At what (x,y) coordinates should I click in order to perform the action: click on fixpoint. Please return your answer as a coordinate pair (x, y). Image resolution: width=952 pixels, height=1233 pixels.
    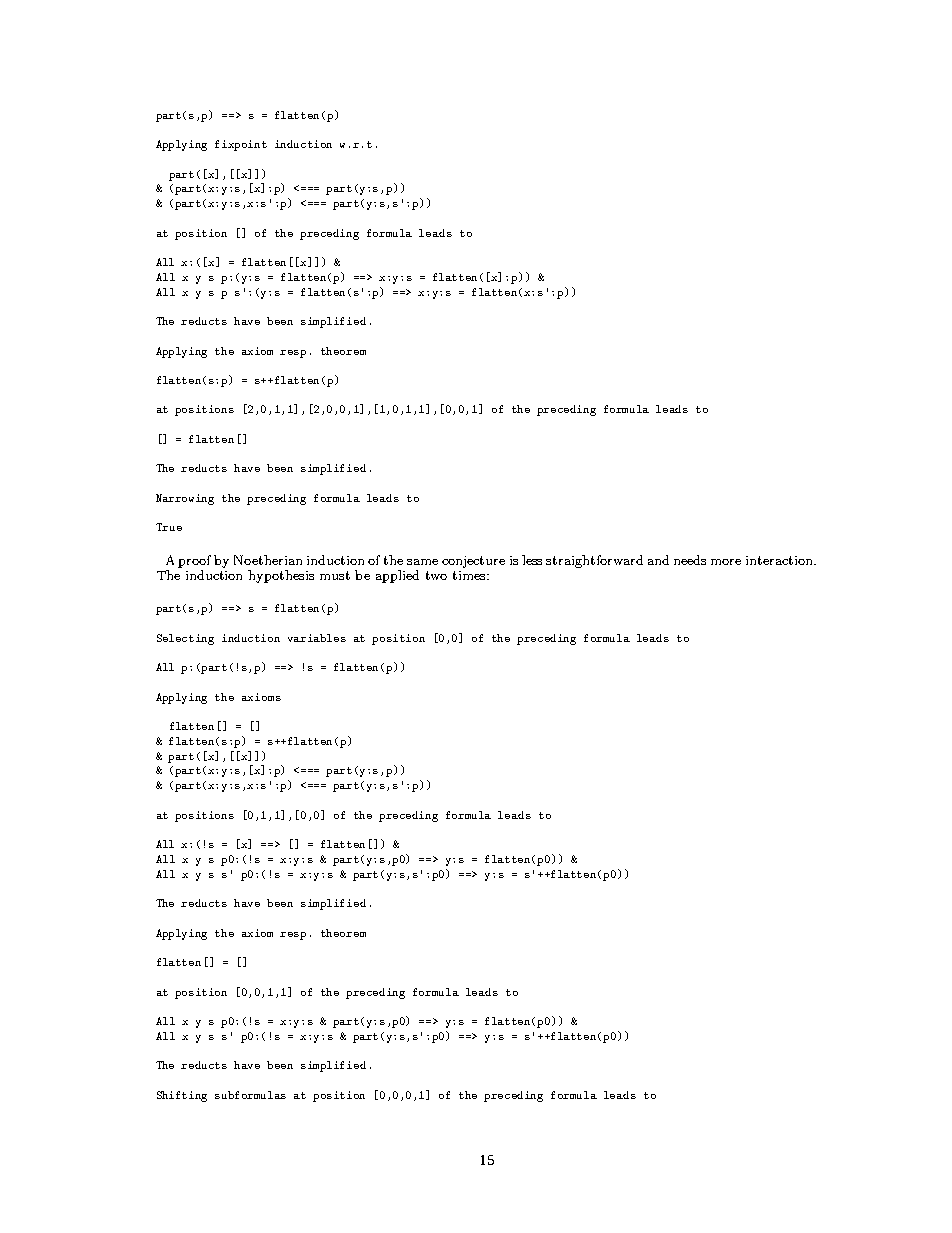
    Looking at the image, I should click on (241, 145).
